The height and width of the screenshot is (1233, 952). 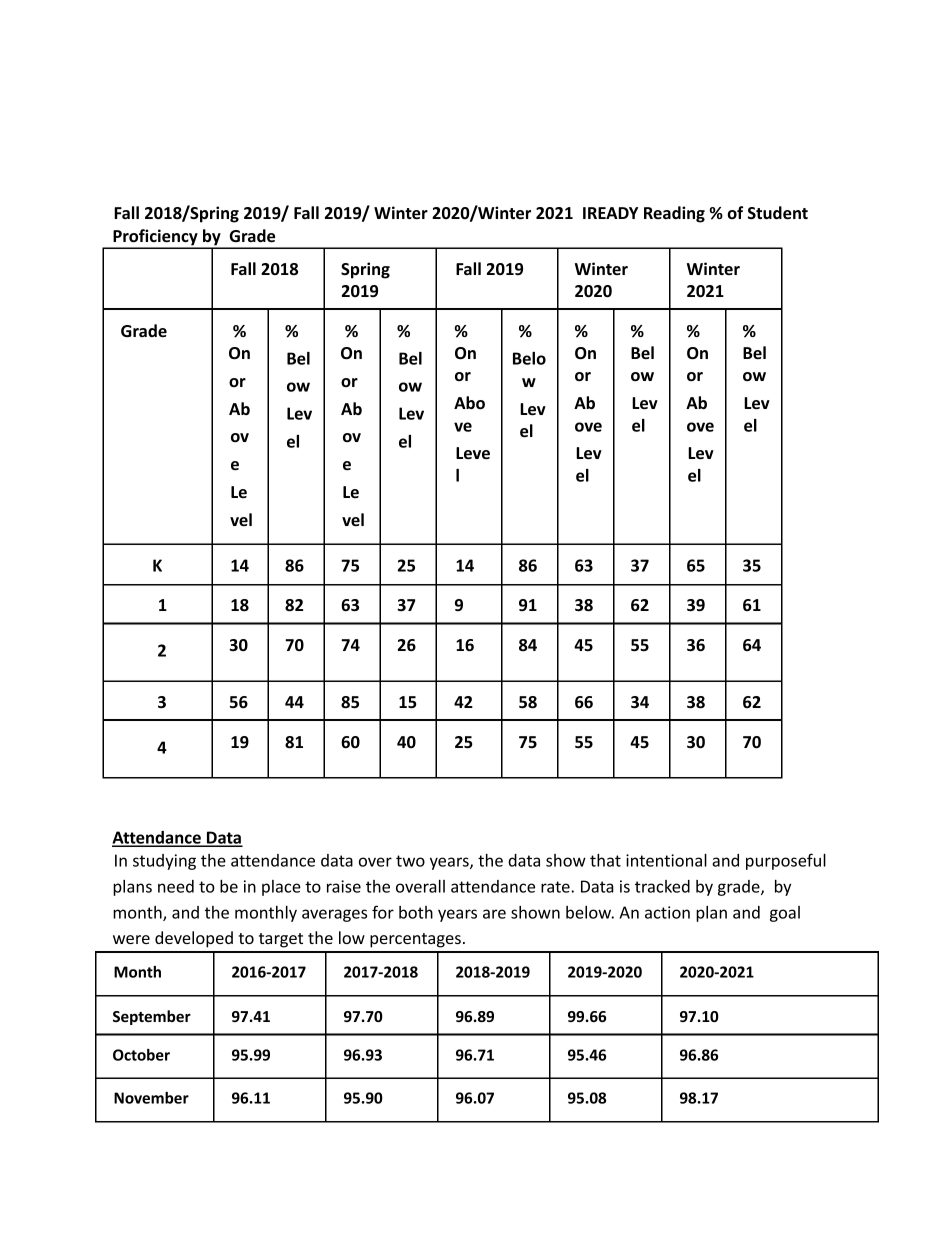 I want to click on tracked, so click(x=662, y=886).
